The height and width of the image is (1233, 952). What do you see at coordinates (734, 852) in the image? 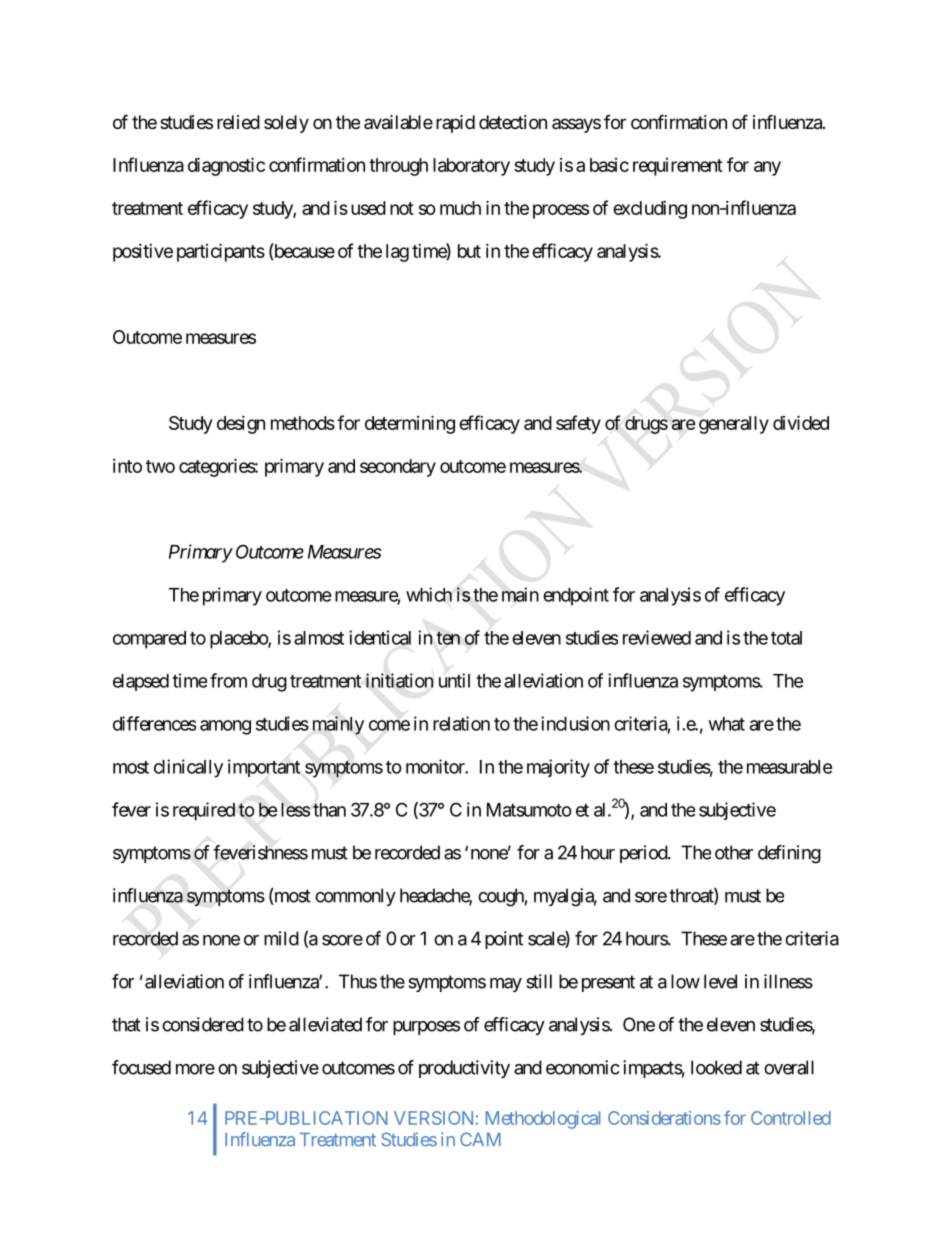
I see `other` at bounding box center [734, 852].
